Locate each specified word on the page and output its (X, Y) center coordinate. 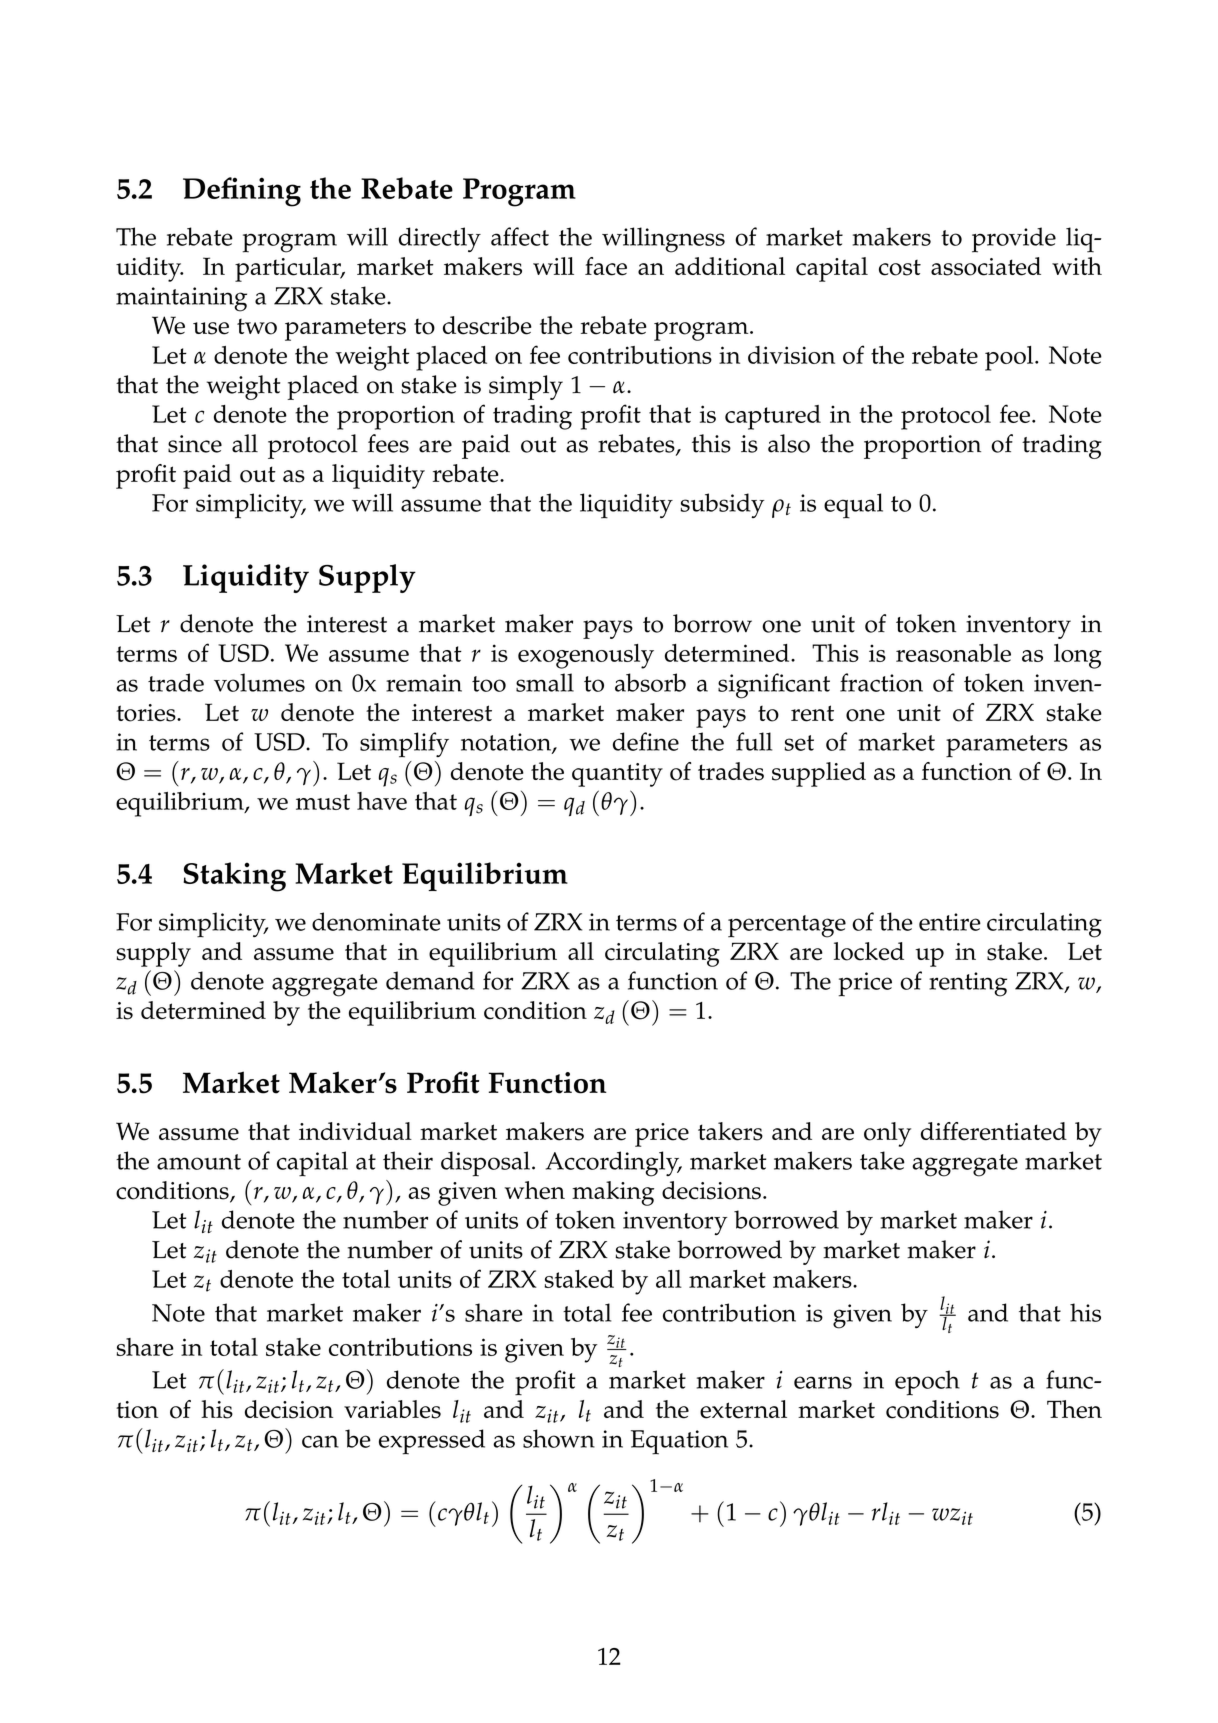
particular (289, 269)
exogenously (586, 656)
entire (950, 922)
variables (392, 1409)
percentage (787, 926)
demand (430, 980)
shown (559, 1438)
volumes (259, 682)
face (606, 266)
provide (1014, 240)
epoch (927, 1383)
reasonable (953, 653)
